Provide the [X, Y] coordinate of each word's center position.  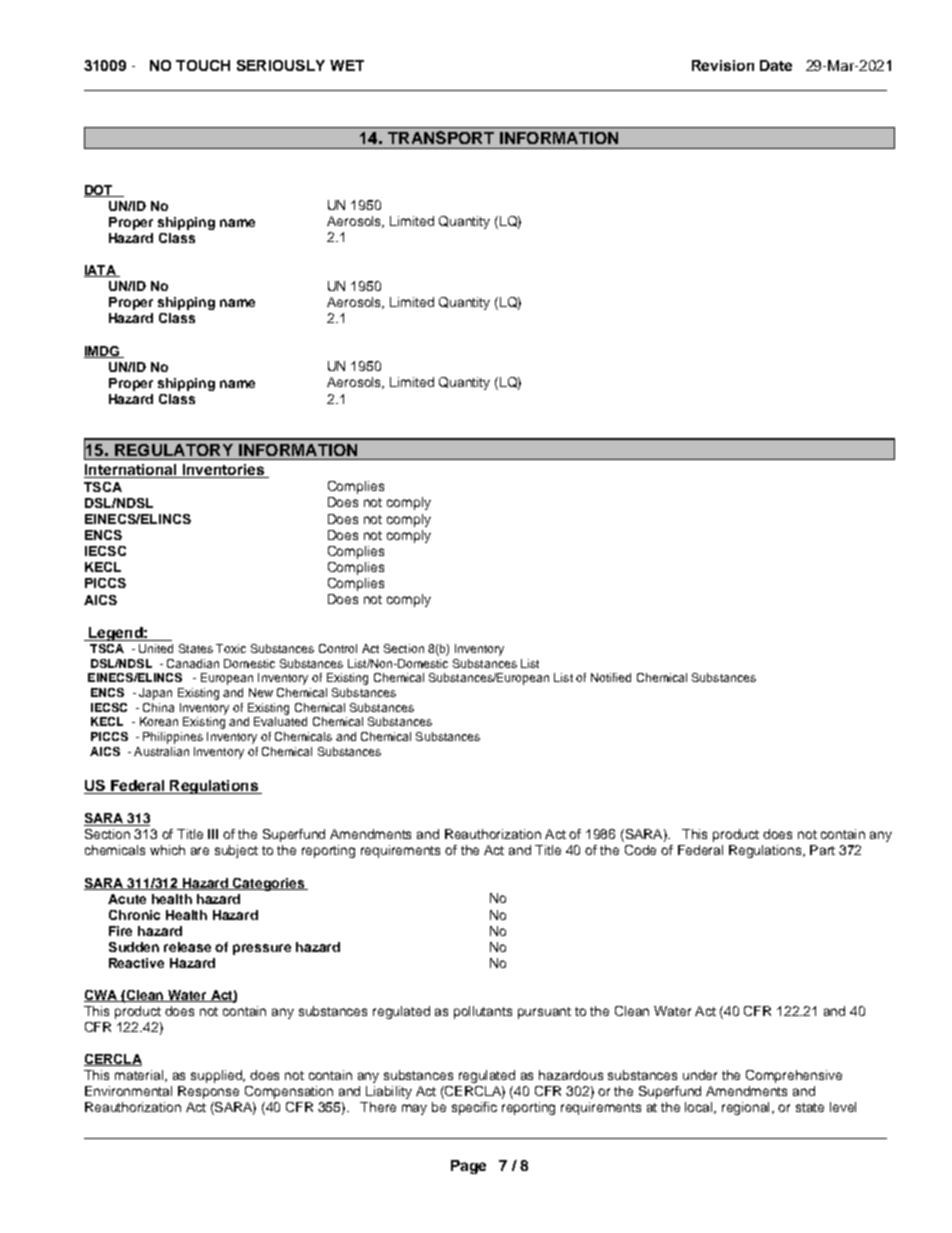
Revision [723, 65]
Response [208, 1092]
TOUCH [203, 65]
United [156, 648]
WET [347, 65]
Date [776, 65]
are [200, 851]
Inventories [223, 471]
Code [640, 850]
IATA [101, 271]
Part [822, 850]
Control [338, 648]
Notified [611, 677]
